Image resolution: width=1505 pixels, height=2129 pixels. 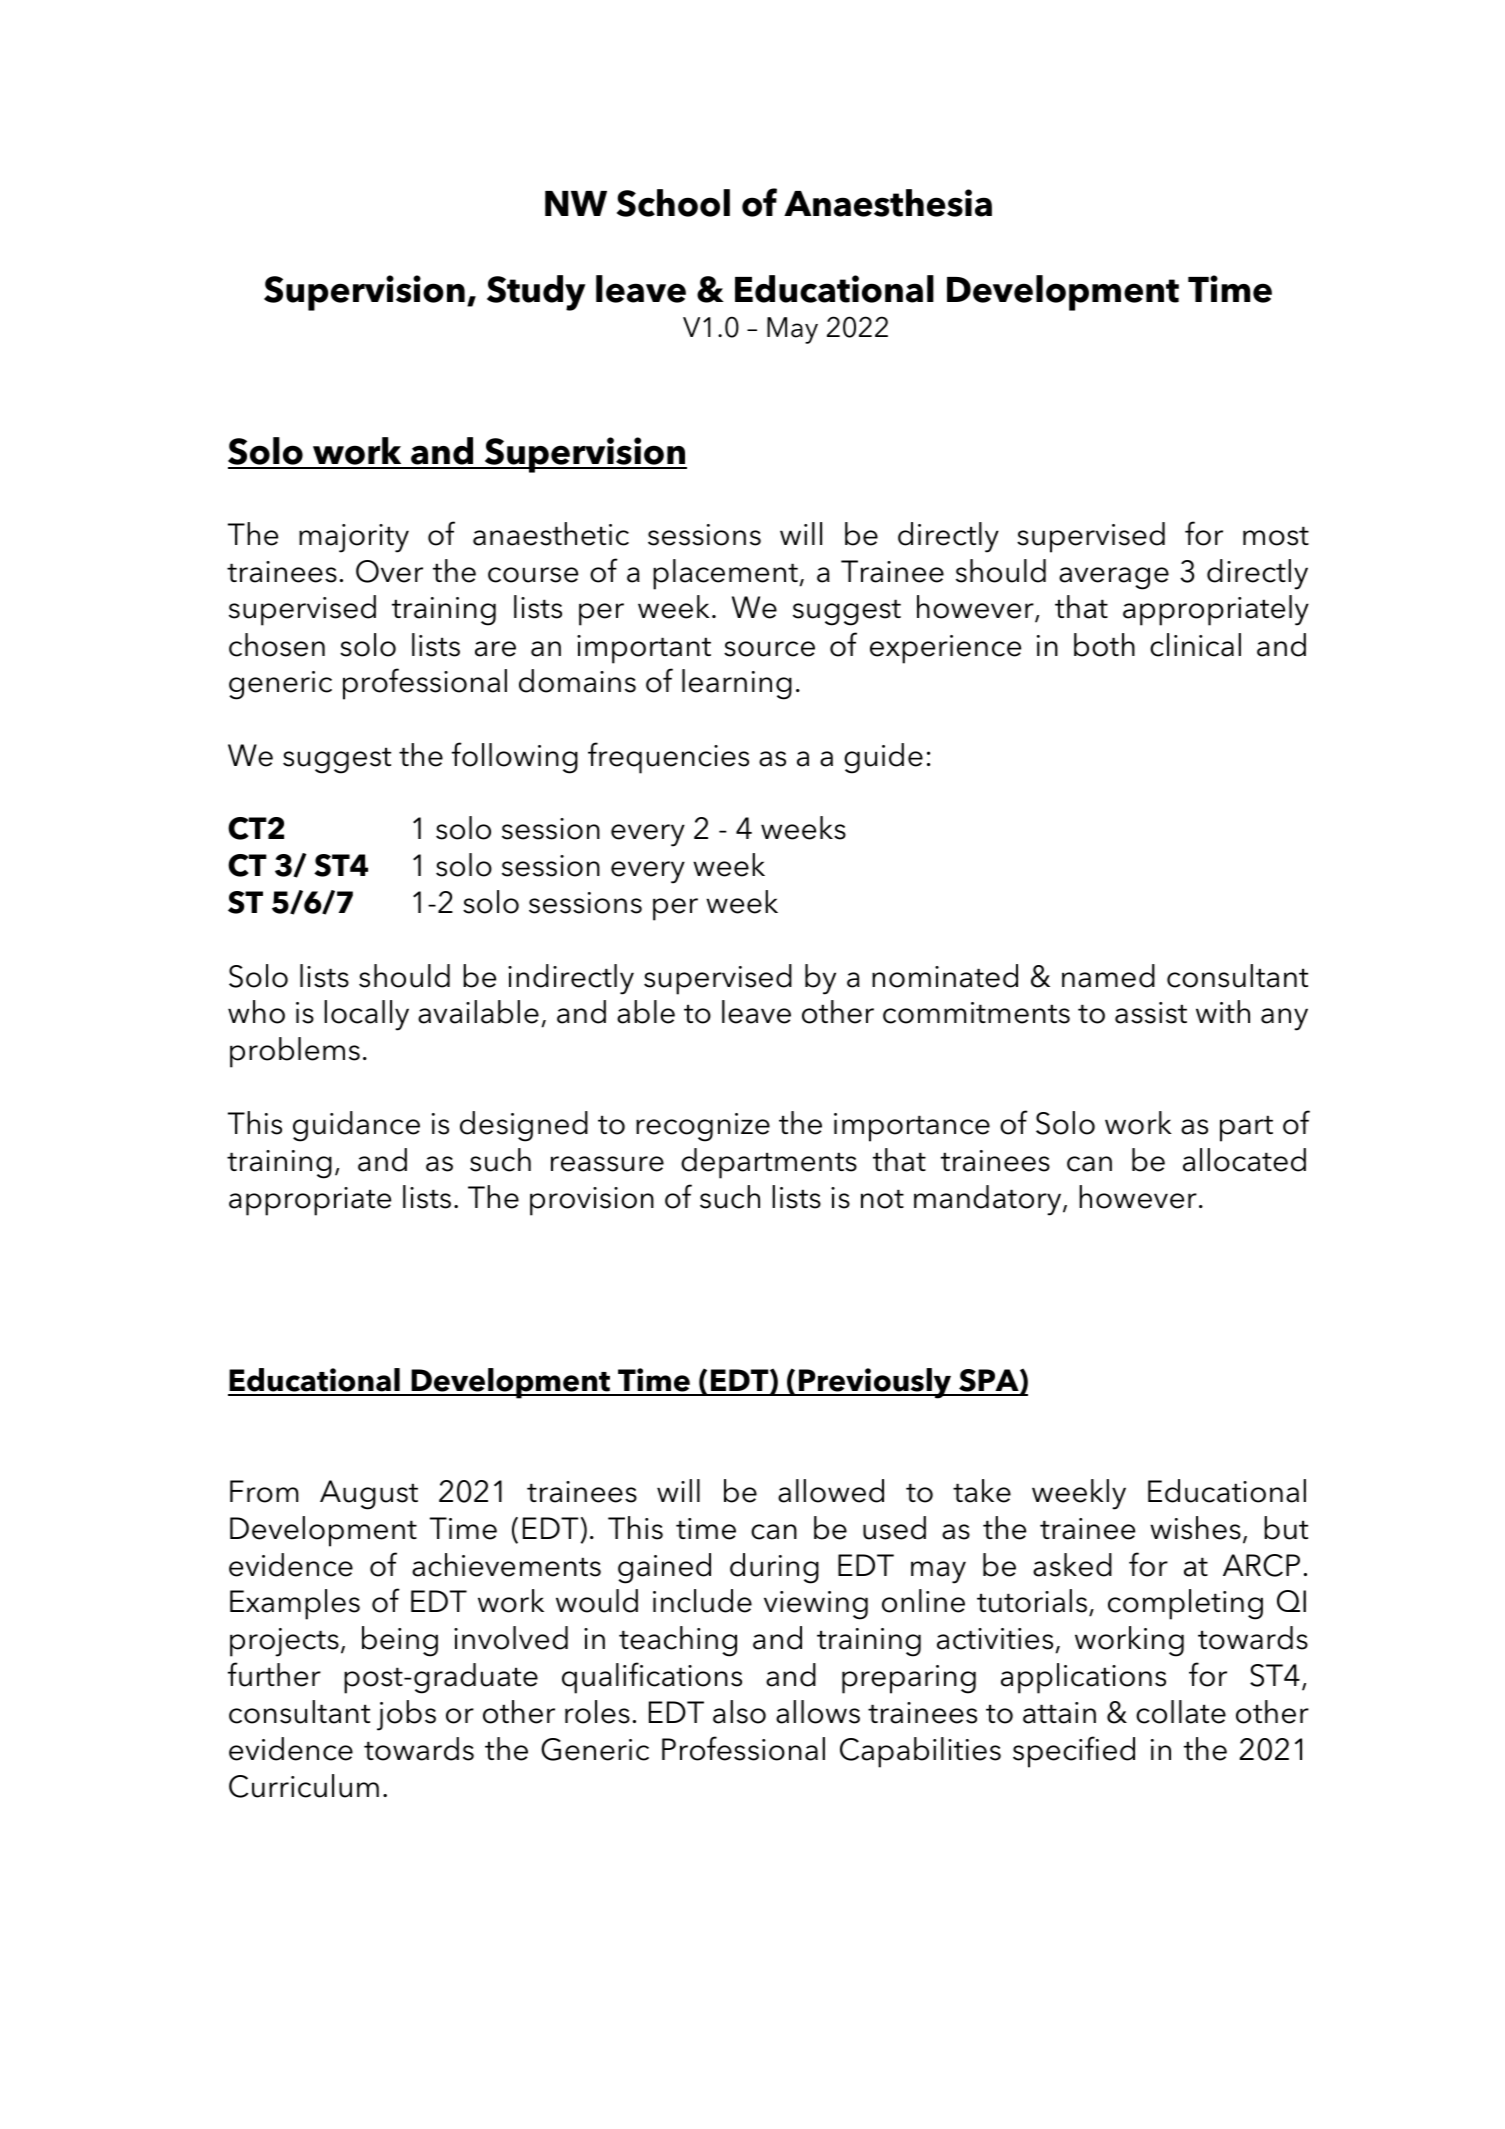 What do you see at coordinates (888, 203) in the screenshot?
I see `Anaesthesia` at bounding box center [888, 203].
